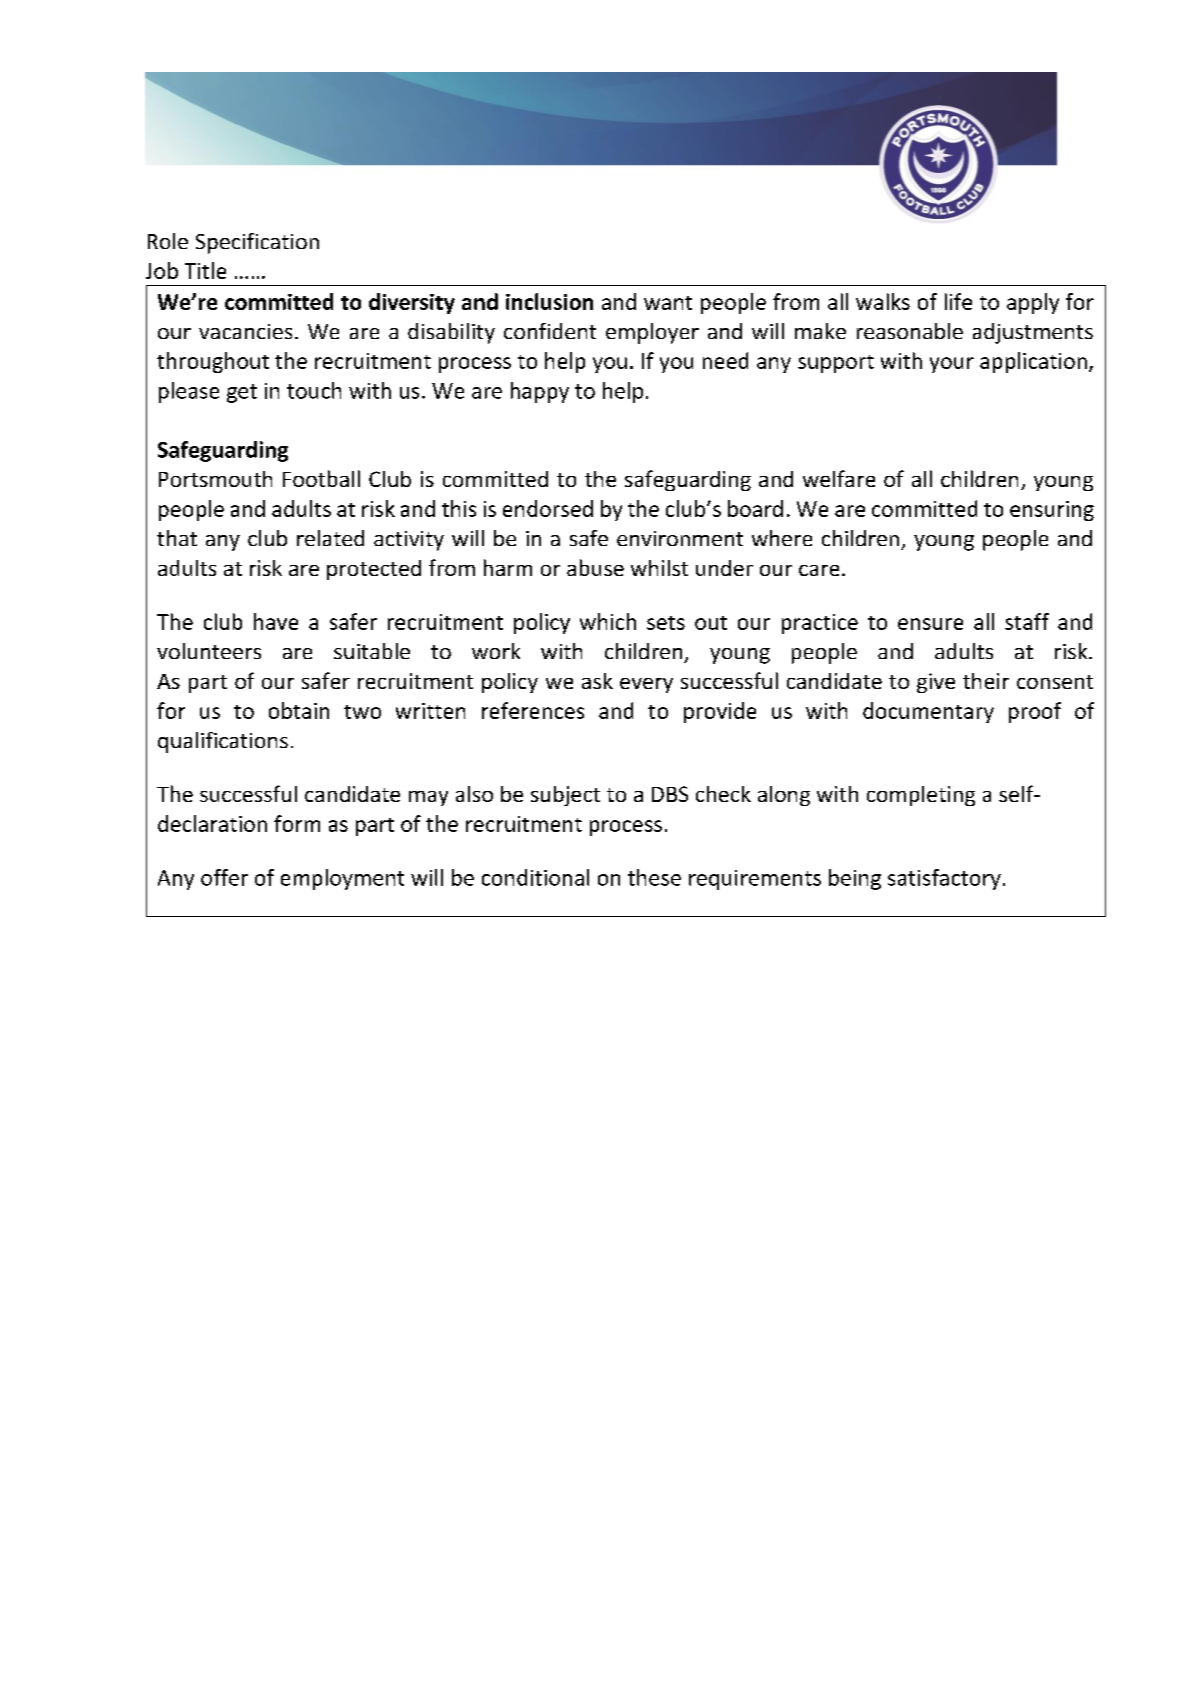  What do you see at coordinates (930, 624) in the screenshot?
I see `ensure` at bounding box center [930, 624].
